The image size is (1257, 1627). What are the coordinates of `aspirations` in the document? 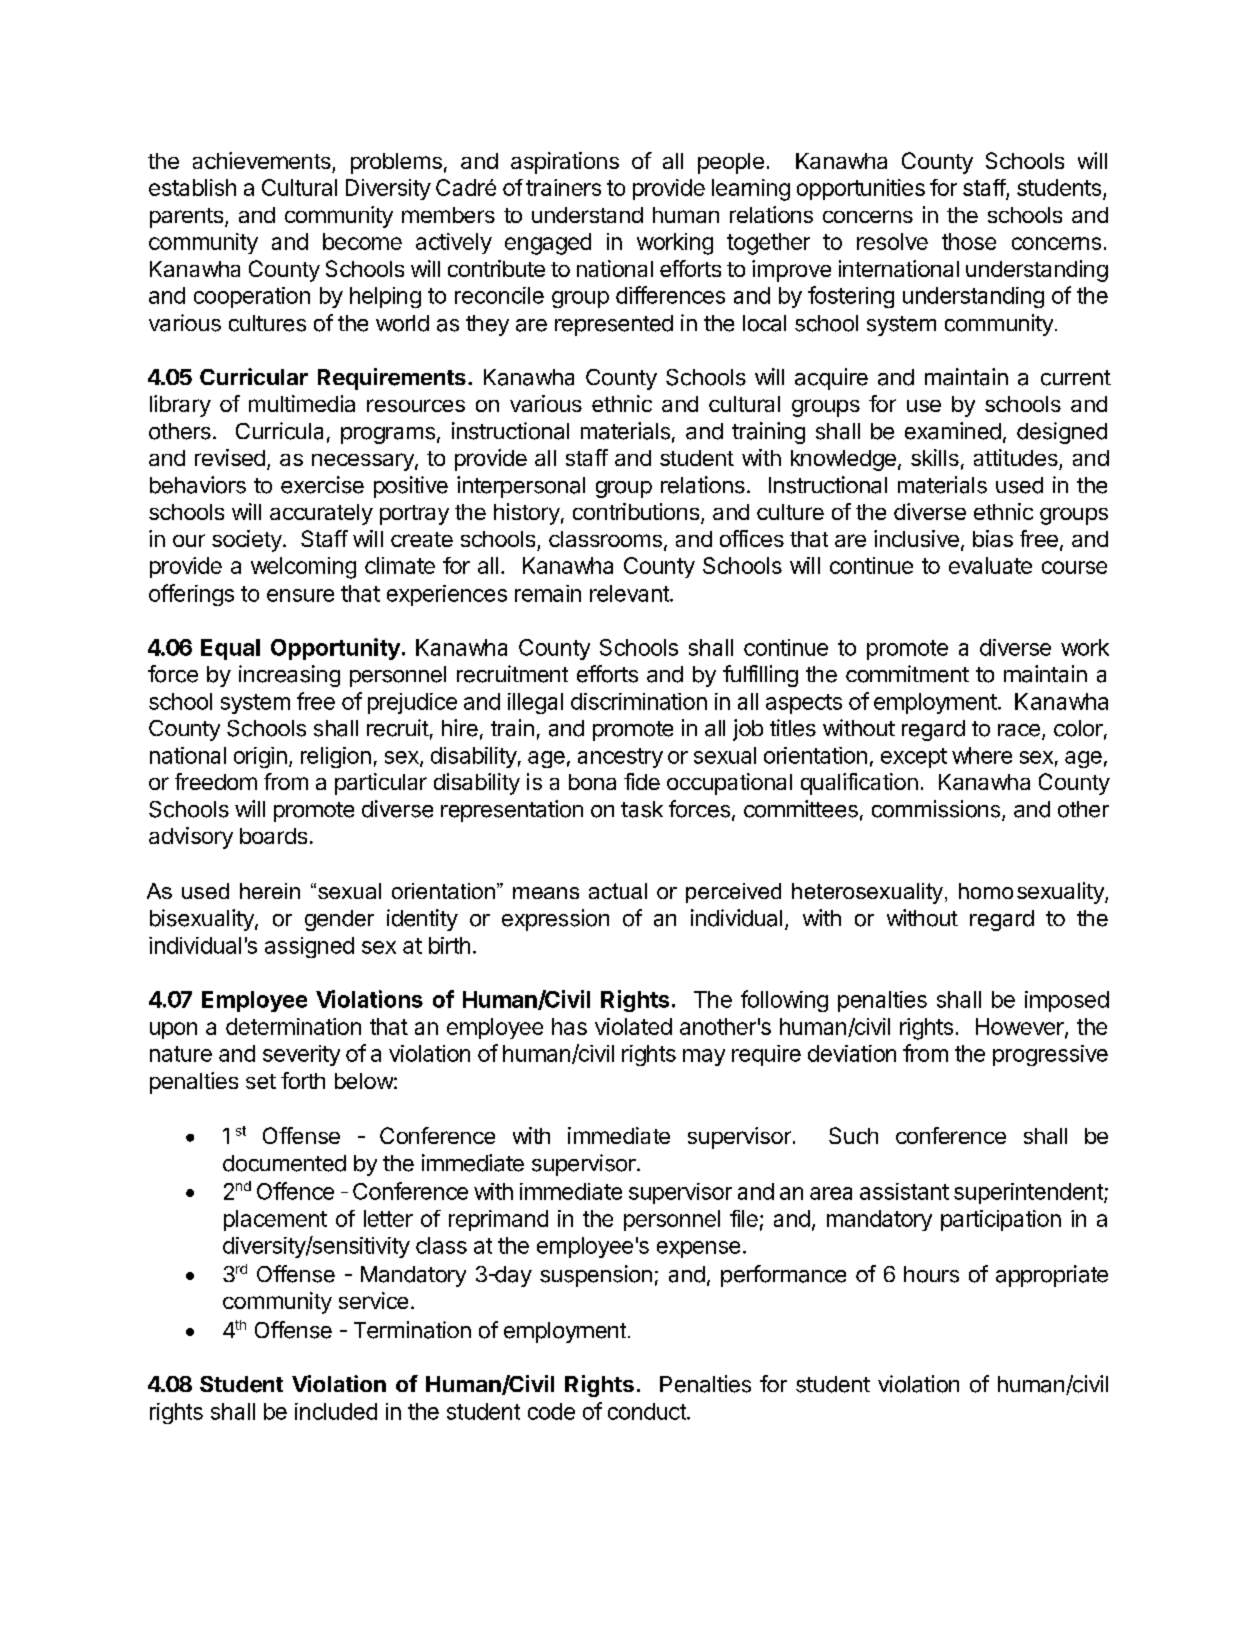 It's located at (565, 163).
